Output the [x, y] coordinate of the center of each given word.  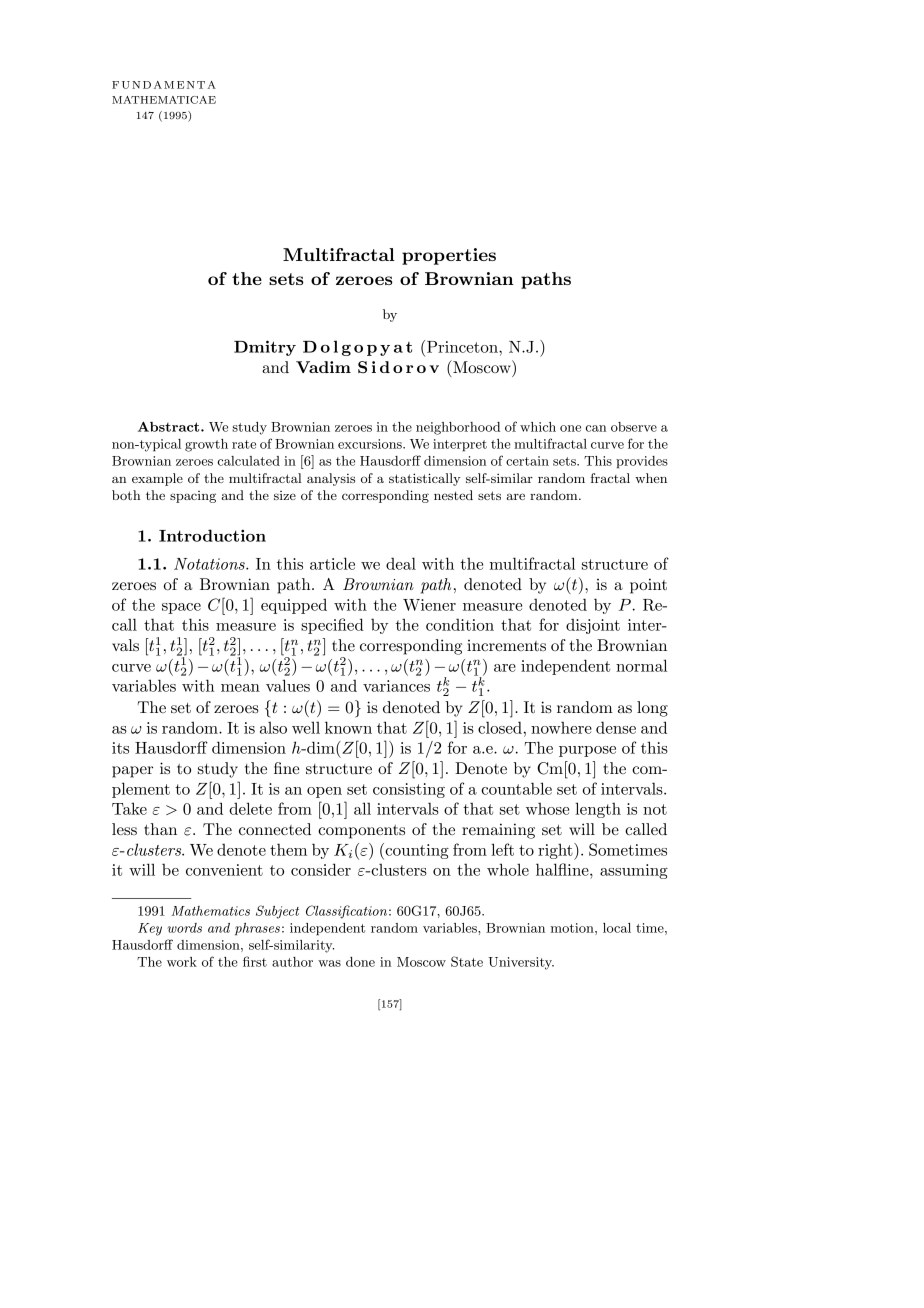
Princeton [463, 347]
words [184, 928]
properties [449, 256]
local [617, 928]
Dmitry [265, 348]
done [360, 962]
